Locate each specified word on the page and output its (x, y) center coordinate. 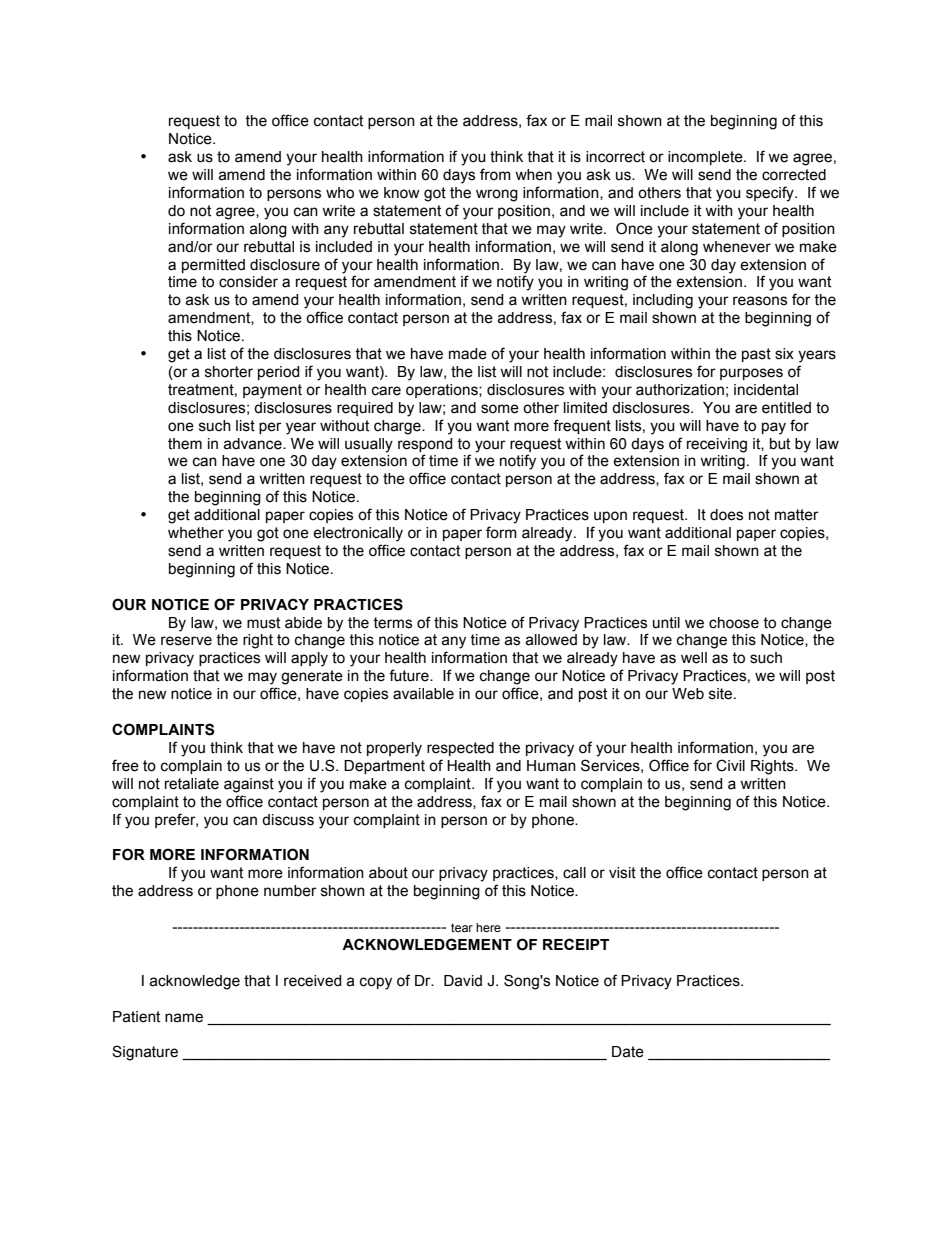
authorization (680, 390)
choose (734, 623)
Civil (730, 765)
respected (460, 749)
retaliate (192, 784)
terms (392, 623)
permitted (213, 266)
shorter (229, 372)
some (500, 409)
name (184, 1018)
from (495, 174)
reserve (186, 641)
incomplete (706, 158)
